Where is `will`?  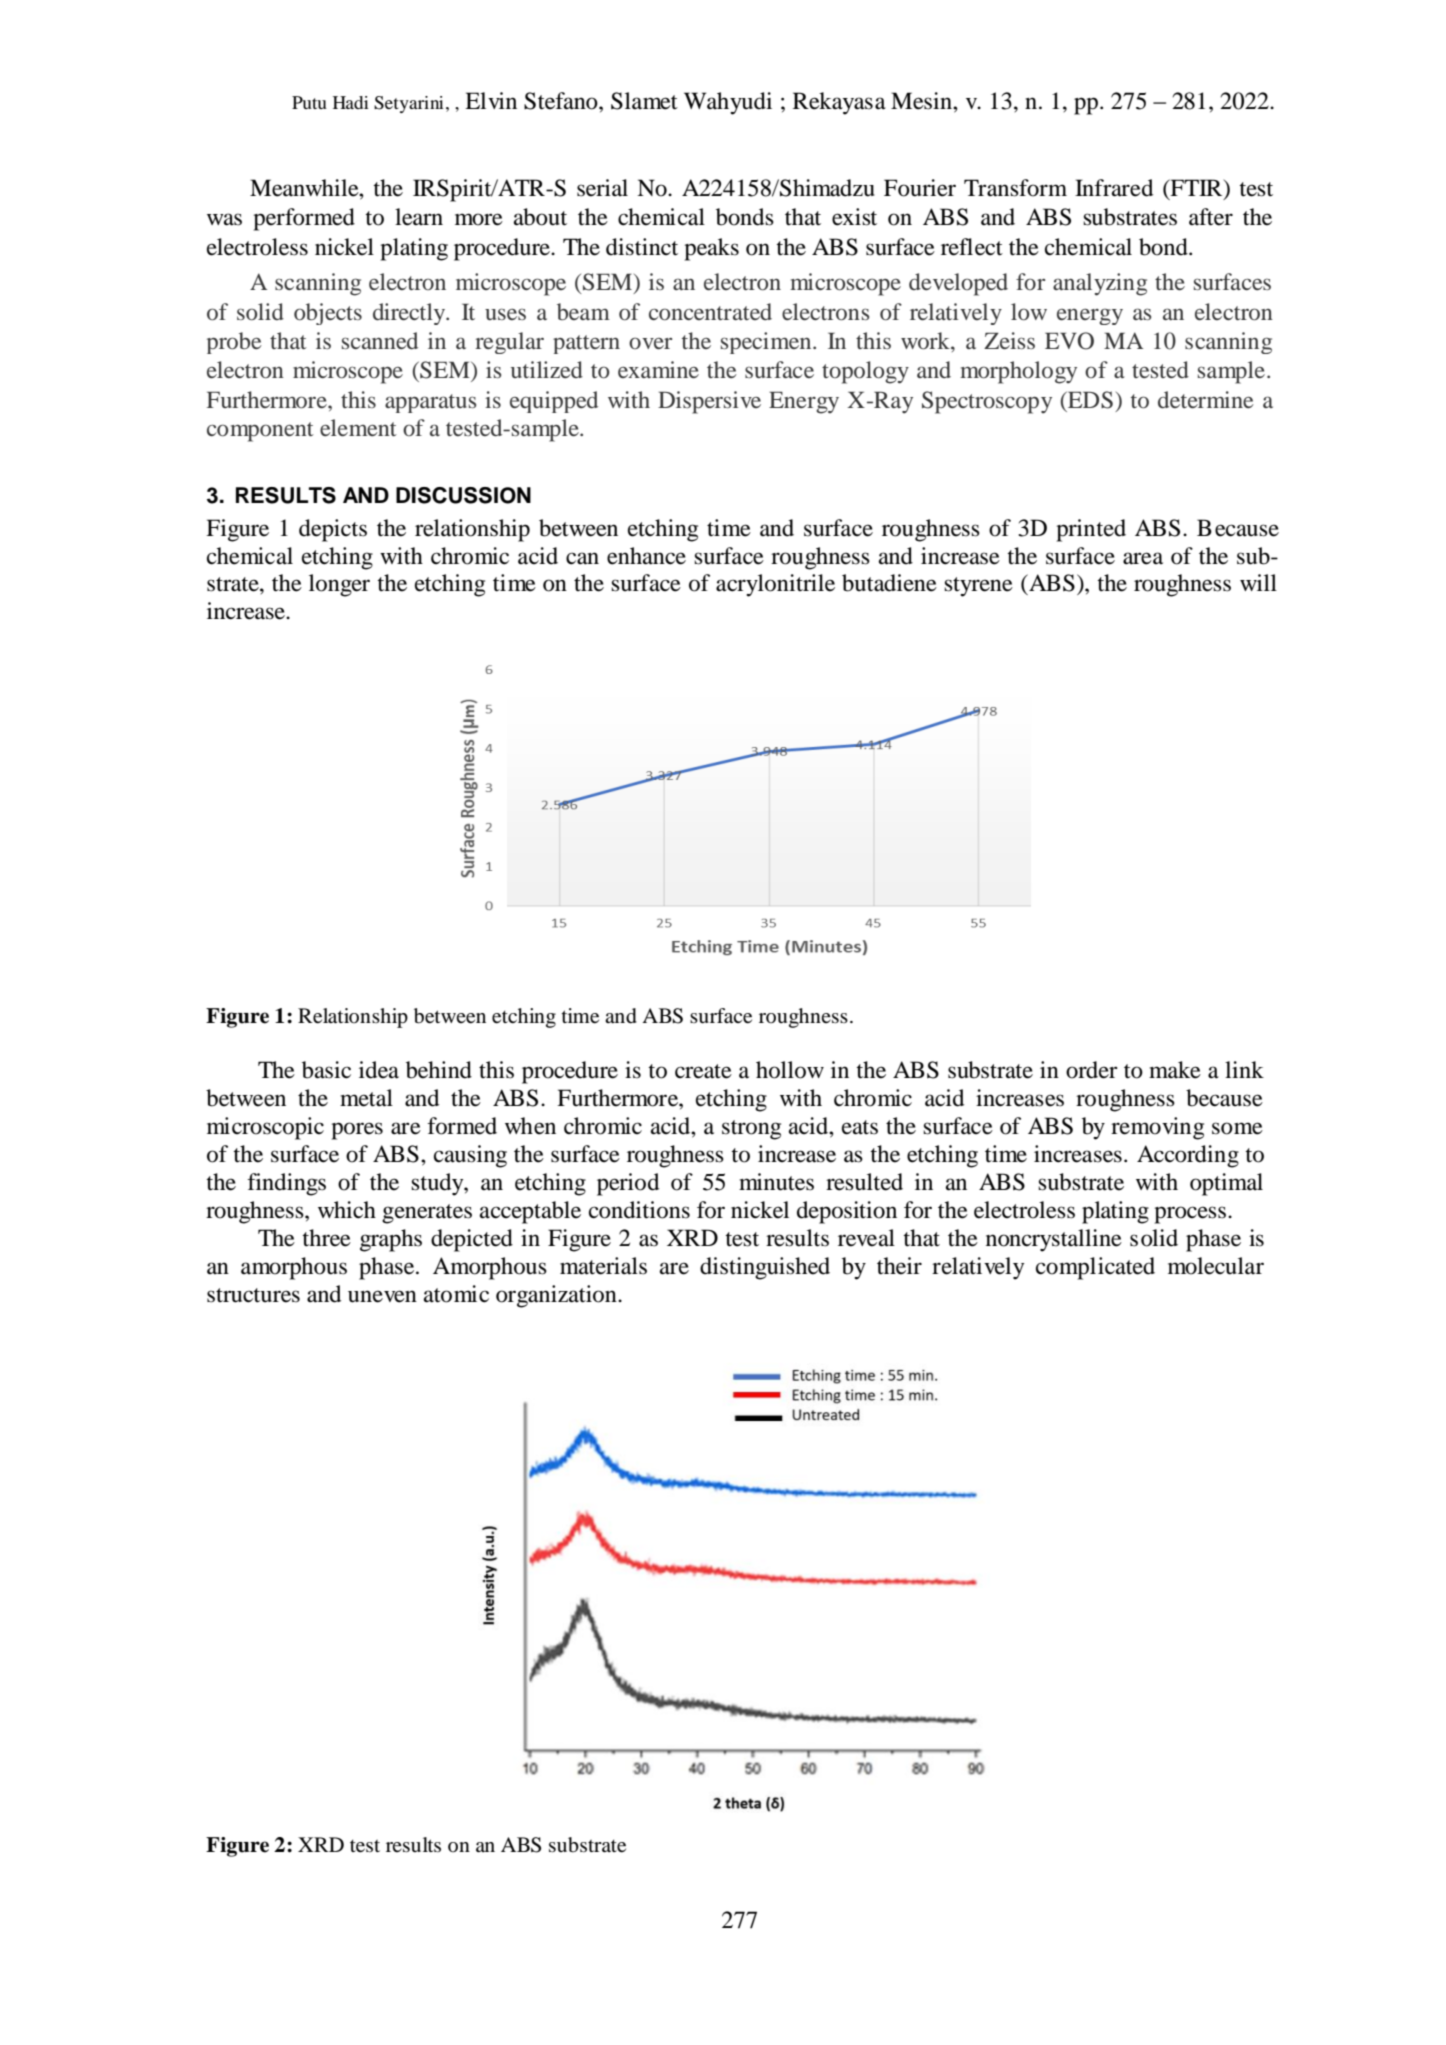
will is located at coordinates (1258, 582).
